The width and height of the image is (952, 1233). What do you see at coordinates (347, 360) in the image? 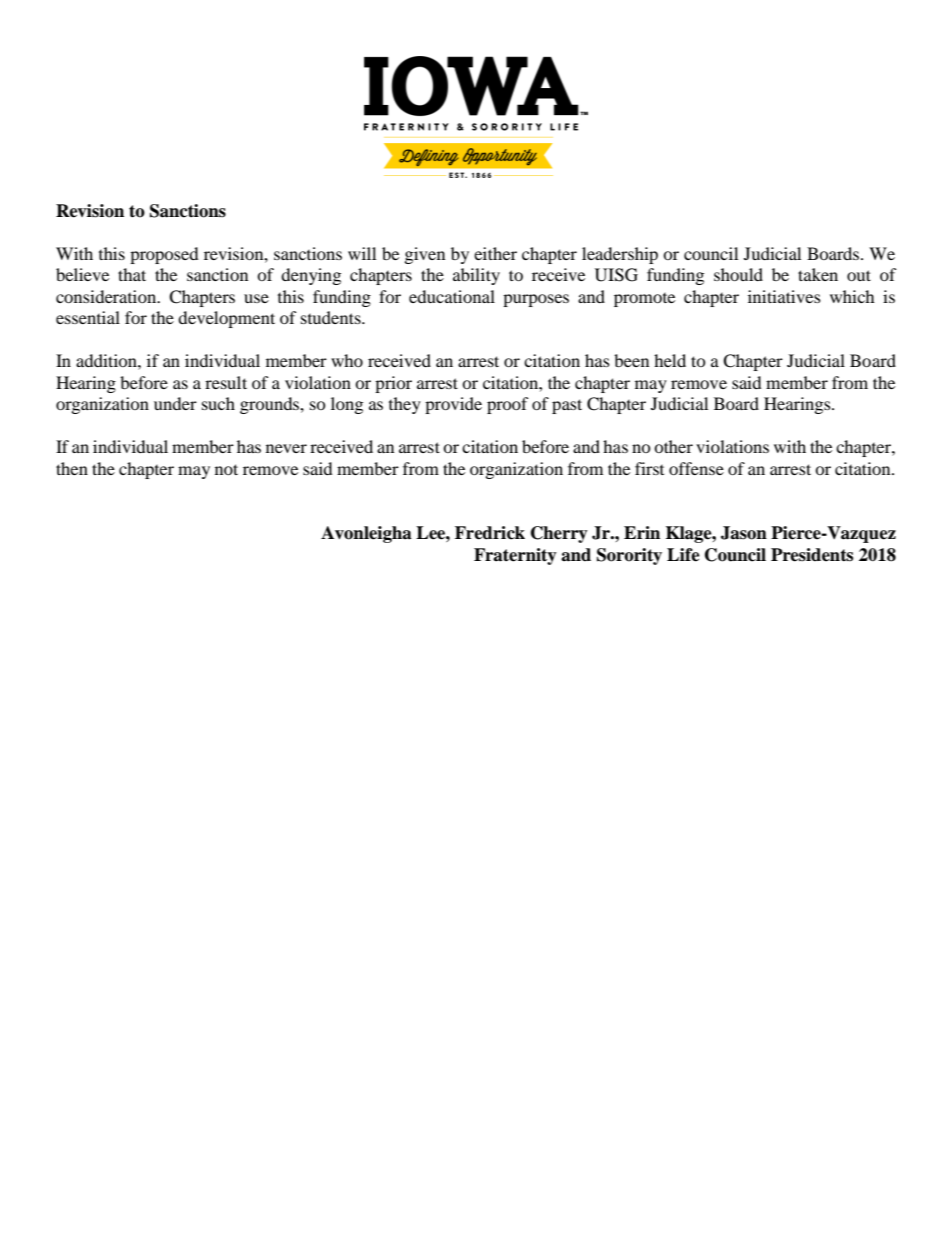
I see `who` at bounding box center [347, 360].
